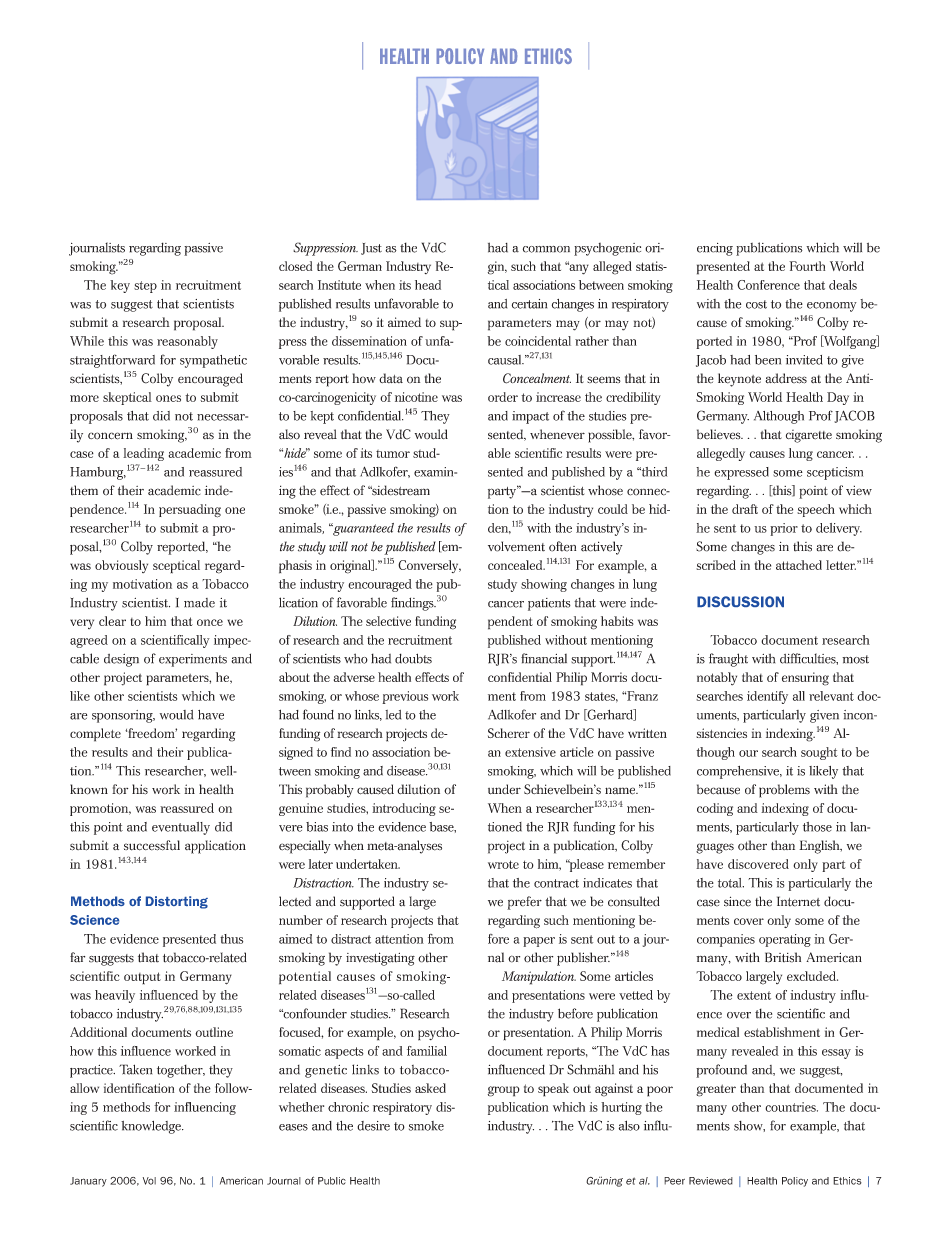 The height and width of the screenshot is (1233, 952). Describe the element at coordinates (152, 1127) in the screenshot. I see `knowledge` at that location.
